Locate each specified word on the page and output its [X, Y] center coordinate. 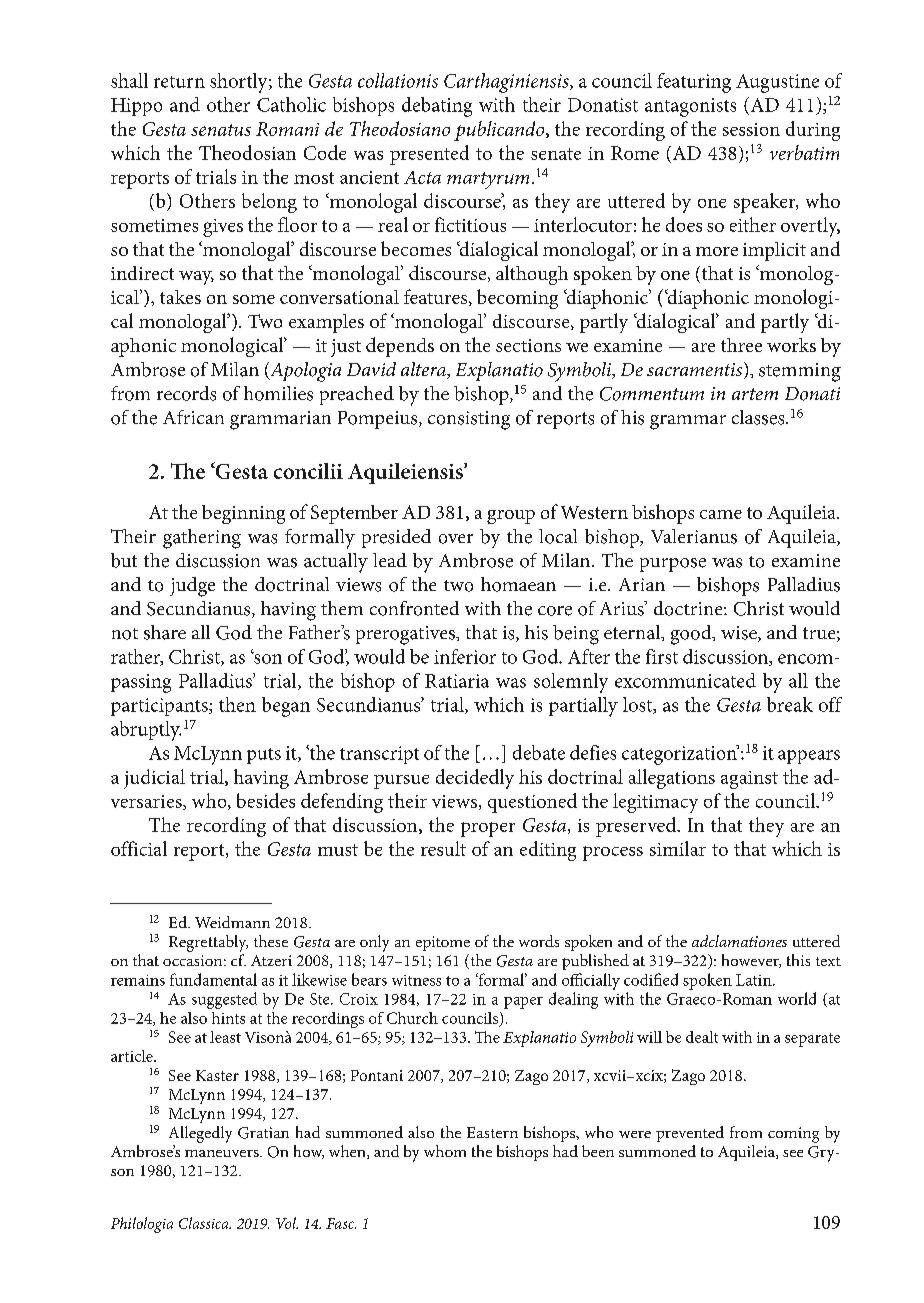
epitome [443, 943]
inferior [465, 656]
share [165, 632]
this [798, 960]
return [179, 82]
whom [445, 1151]
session [751, 129]
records [186, 393]
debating [437, 107]
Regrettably [208, 943]
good [692, 635]
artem [755, 394]
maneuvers [223, 1153]
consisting [469, 420]
